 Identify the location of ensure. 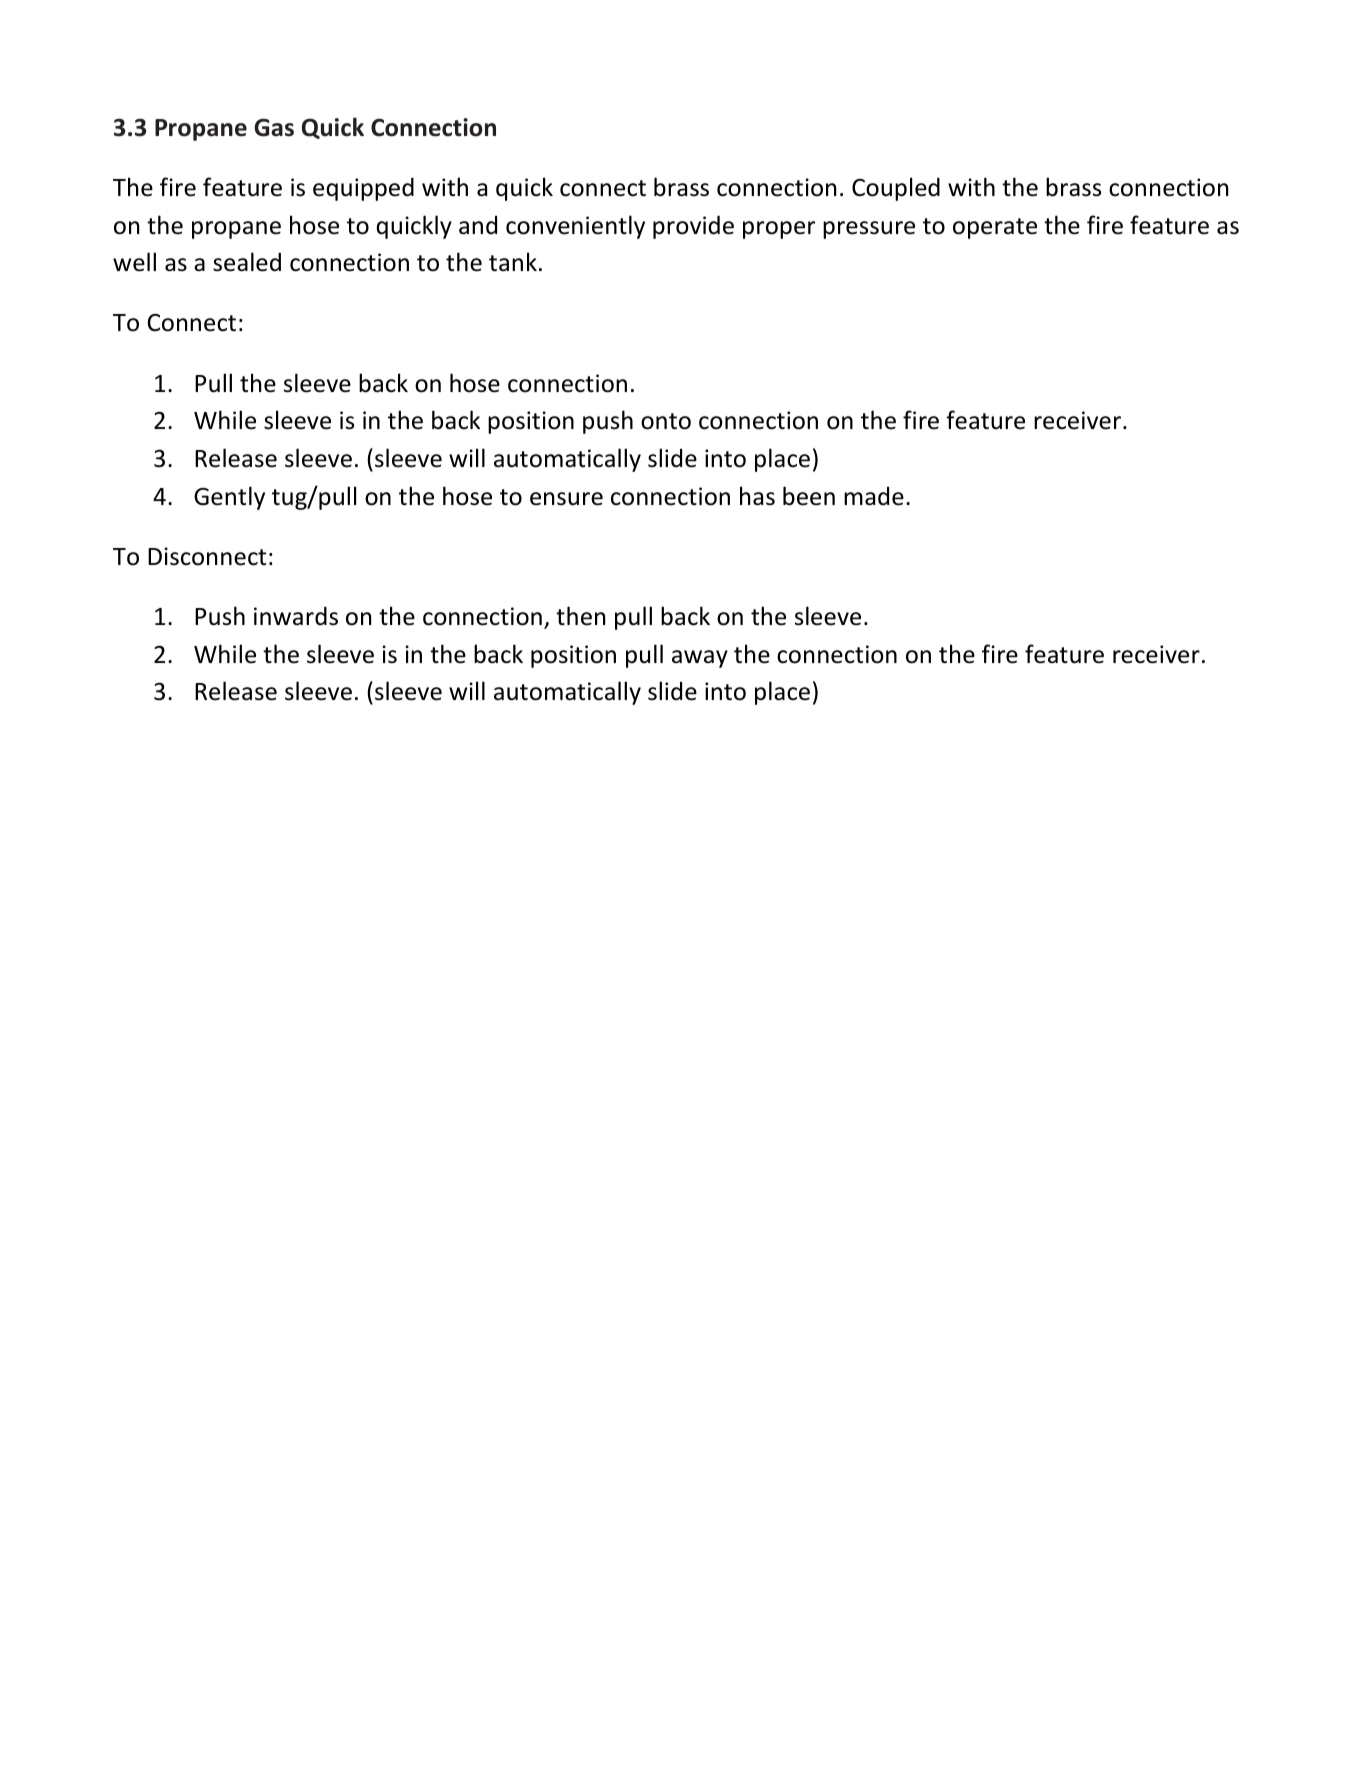
(566, 499).
